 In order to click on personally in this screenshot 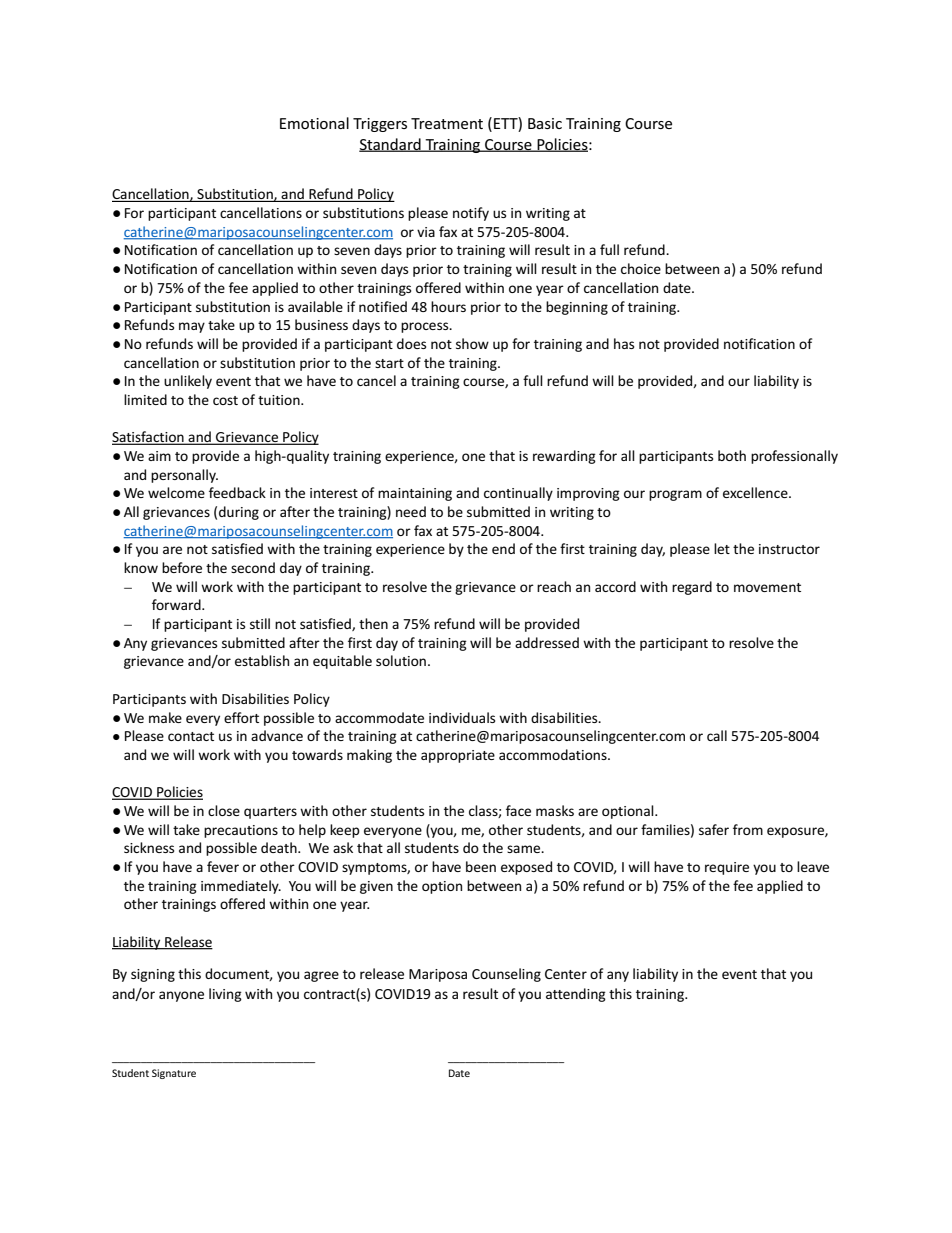, I will do `click(184, 476)`.
